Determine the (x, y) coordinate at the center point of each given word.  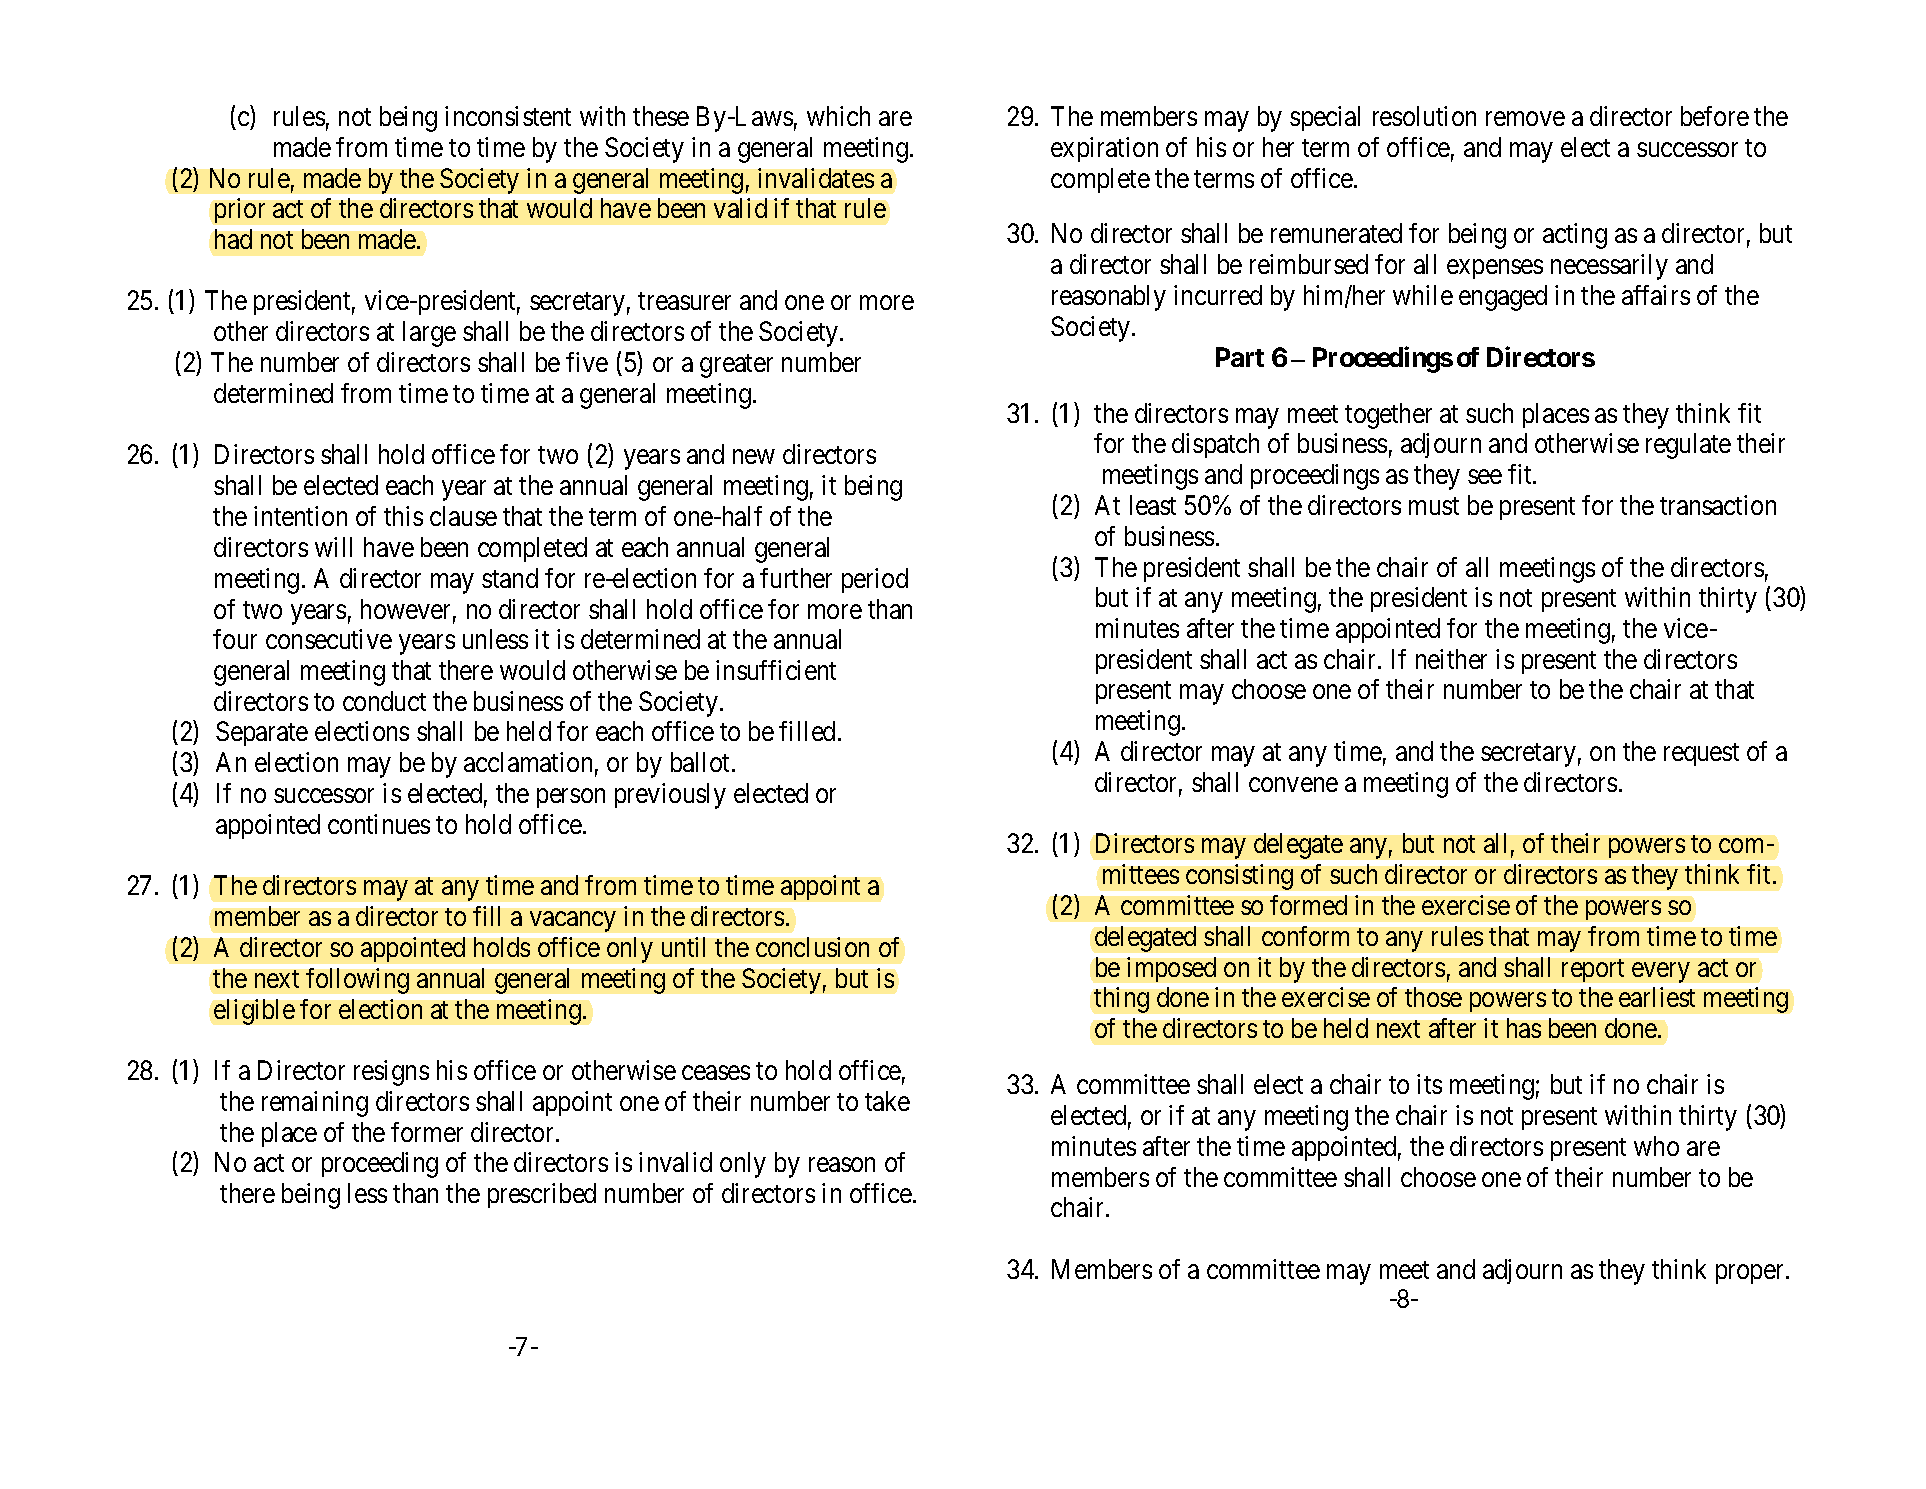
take (887, 1101)
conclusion (812, 947)
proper (1749, 1274)
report (1593, 970)
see (1485, 477)
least (1153, 505)
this (403, 516)
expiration (1104, 149)
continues (379, 824)
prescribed (542, 1195)
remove (1525, 119)
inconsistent (508, 116)
